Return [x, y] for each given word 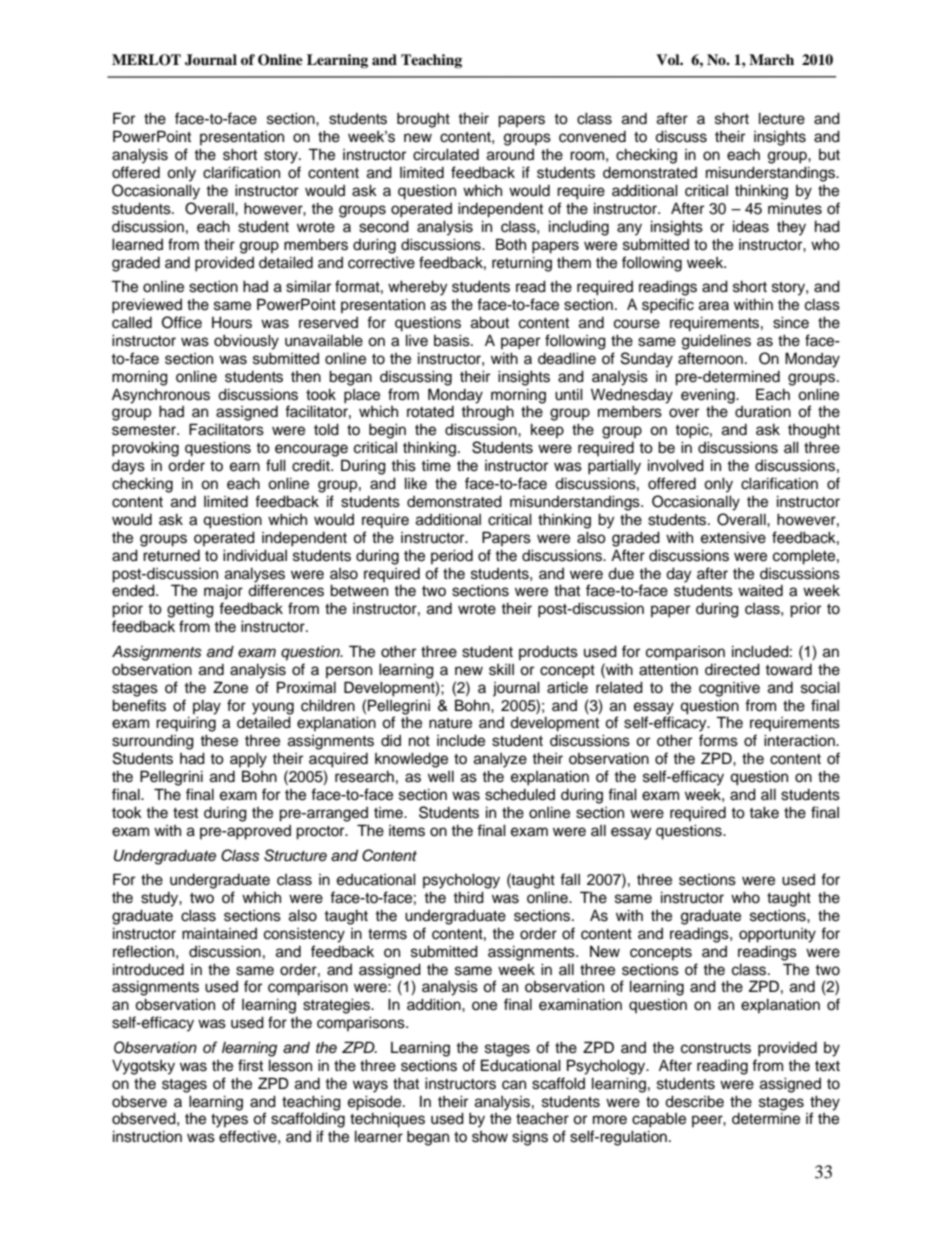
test [185, 813]
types [229, 1121]
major [223, 592]
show [490, 1137]
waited [760, 591]
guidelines [716, 342]
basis [453, 340]
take [764, 812]
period [452, 556]
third [468, 897]
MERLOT [146, 60]
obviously [246, 342]
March [771, 59]
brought [423, 120]
